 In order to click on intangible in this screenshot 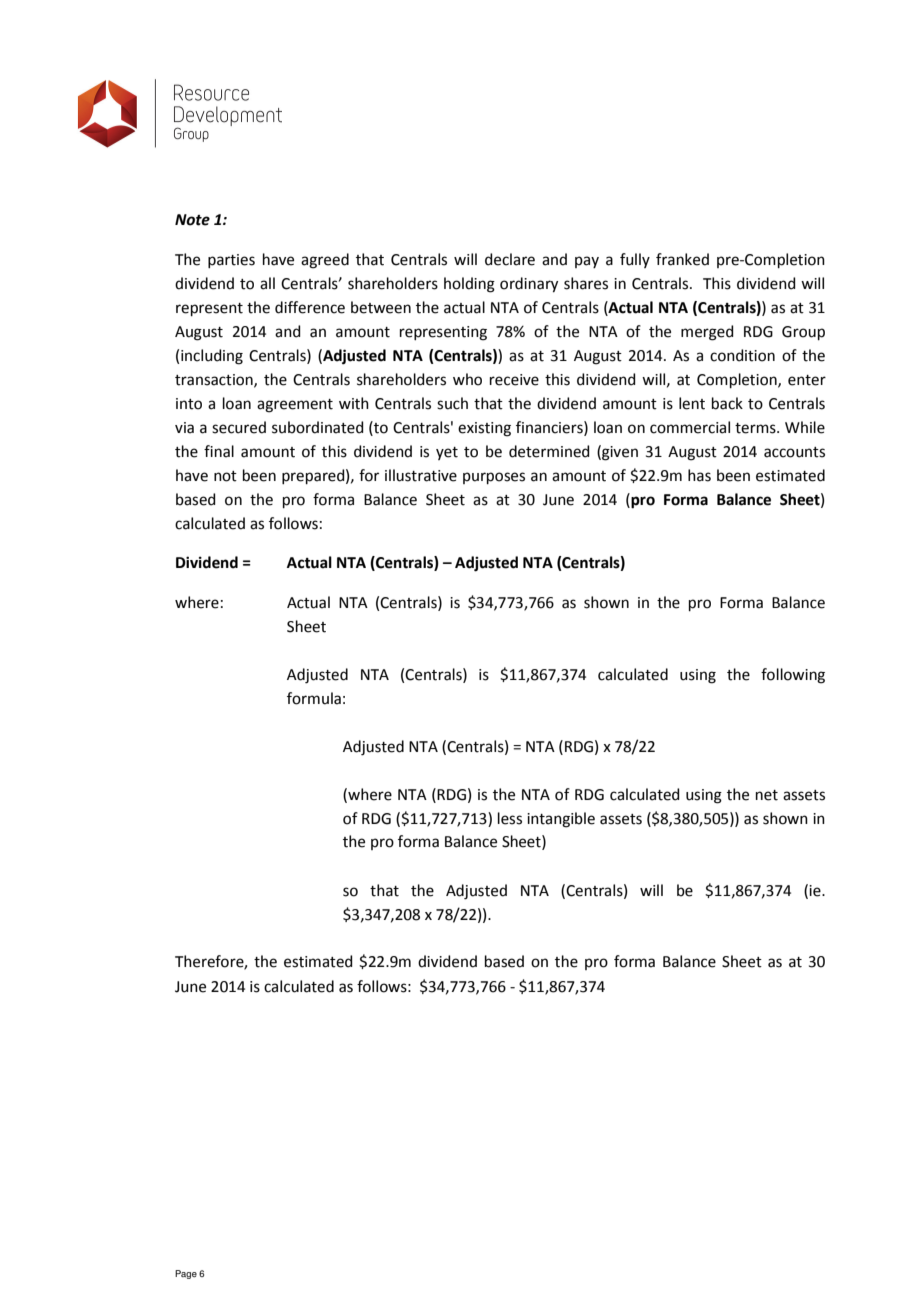, I will do `click(561, 820)`.
